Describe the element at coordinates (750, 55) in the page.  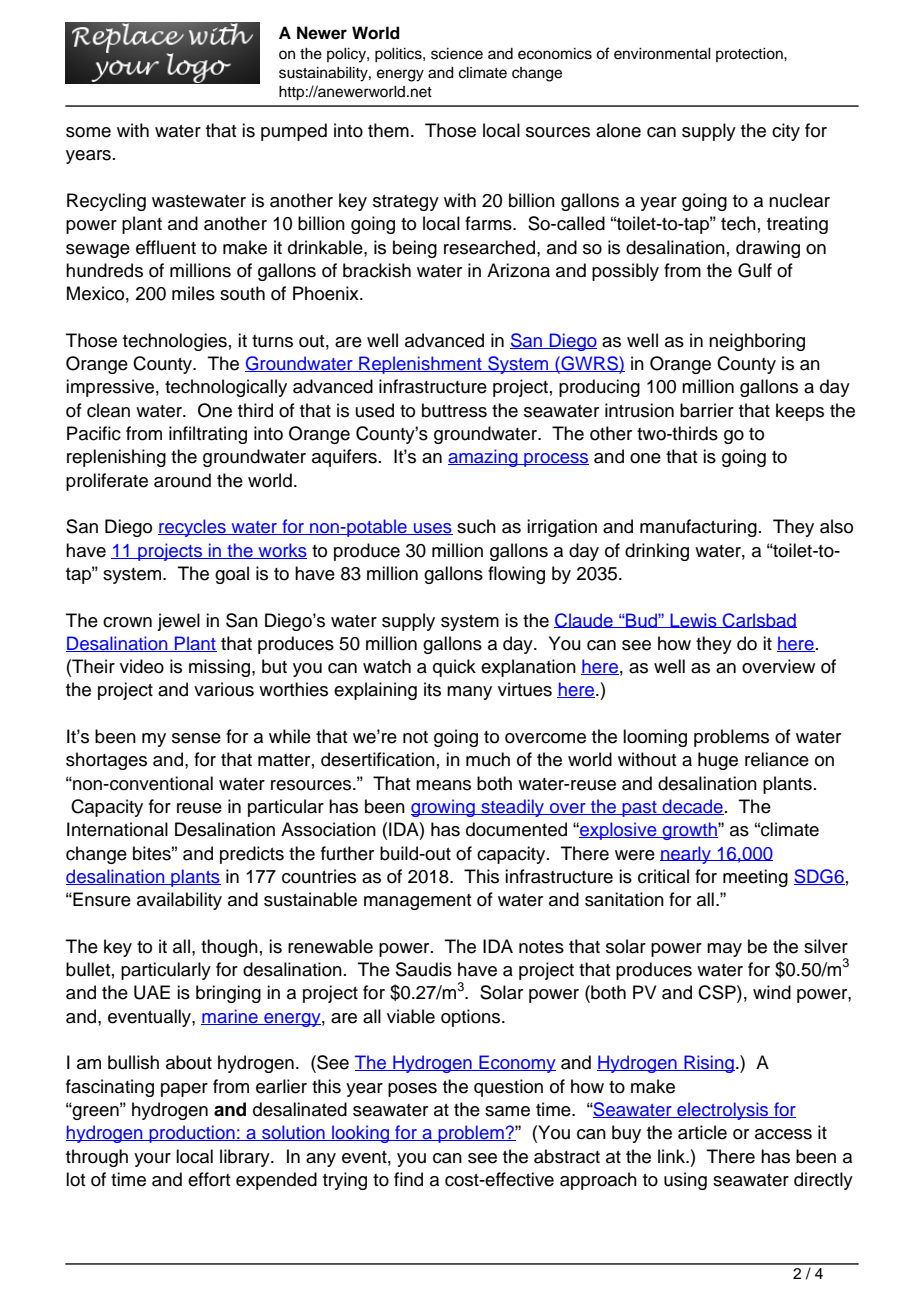
I see `protection` at that location.
